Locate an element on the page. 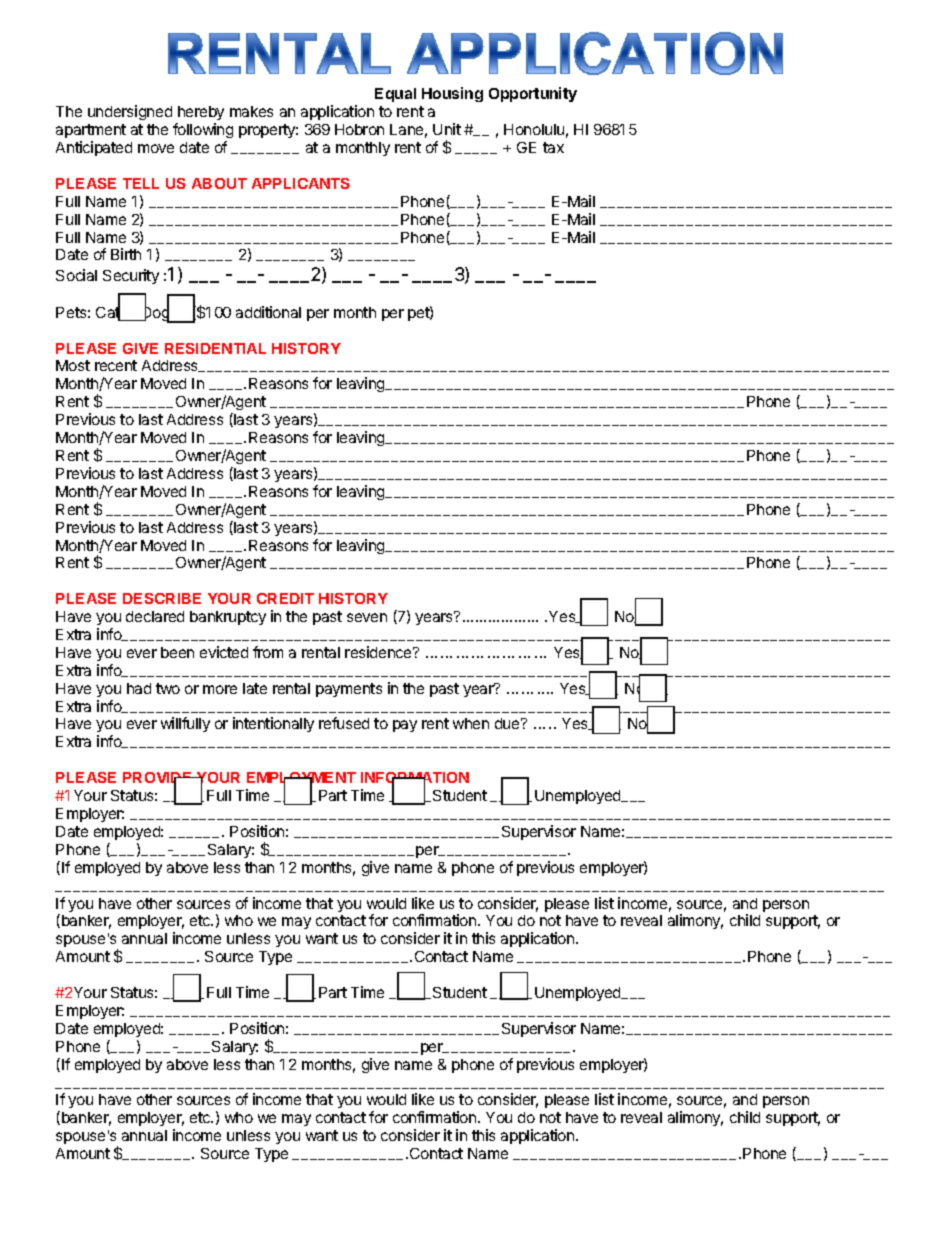 The height and width of the image is (1233, 952). makes is located at coordinates (251, 111).
